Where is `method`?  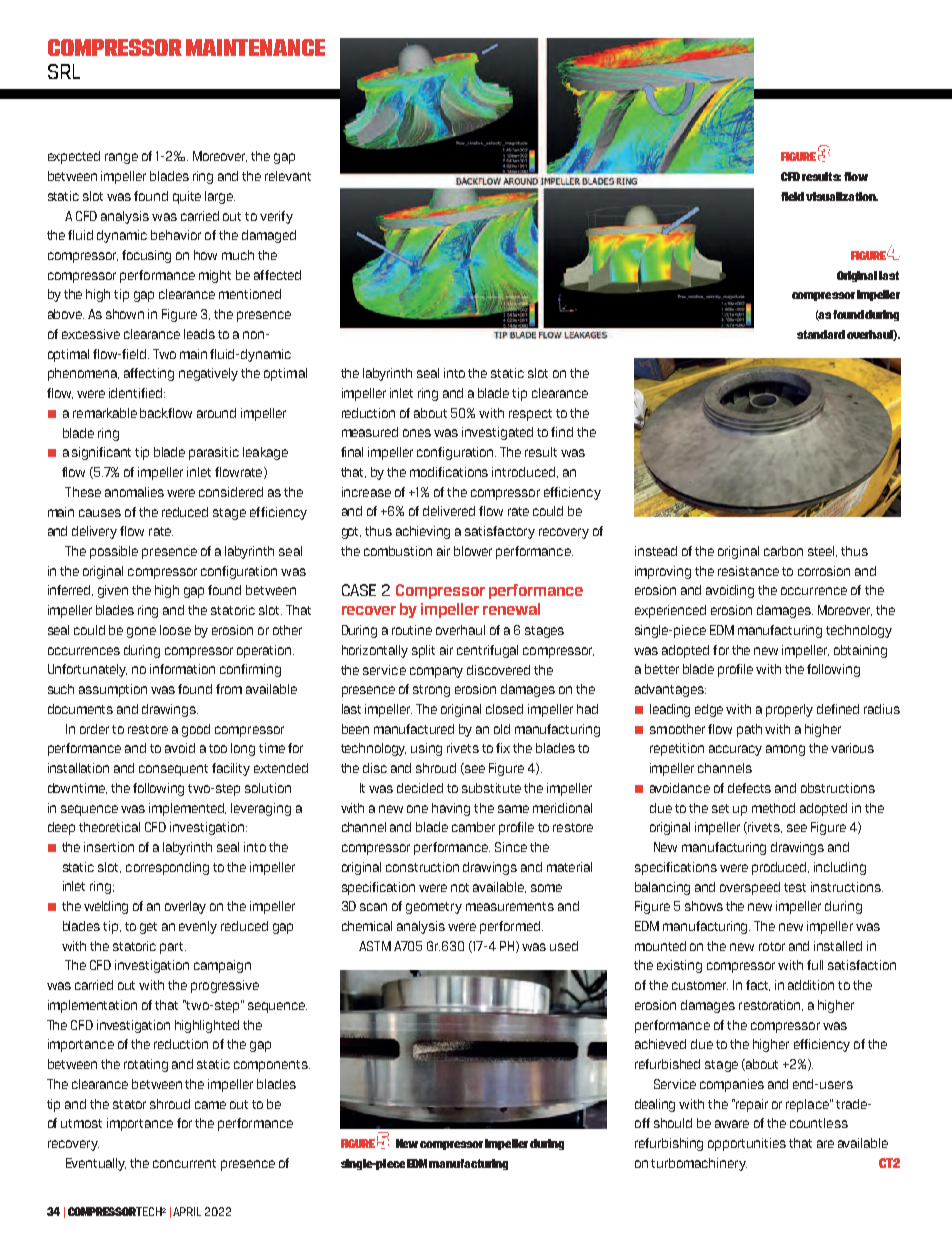
method is located at coordinates (773, 808).
